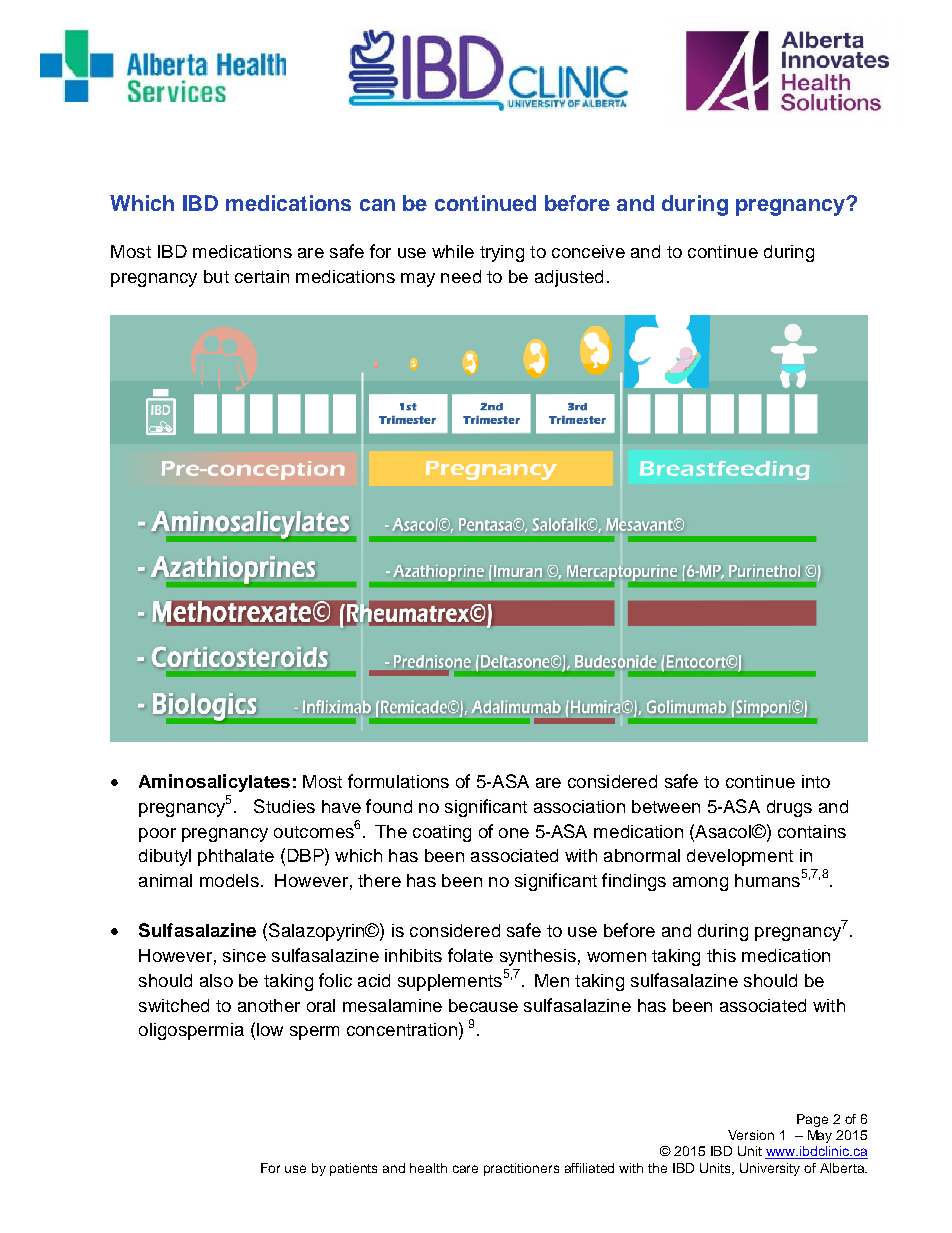 The width and height of the screenshot is (952, 1233). I want to click on patients, so click(353, 1169).
